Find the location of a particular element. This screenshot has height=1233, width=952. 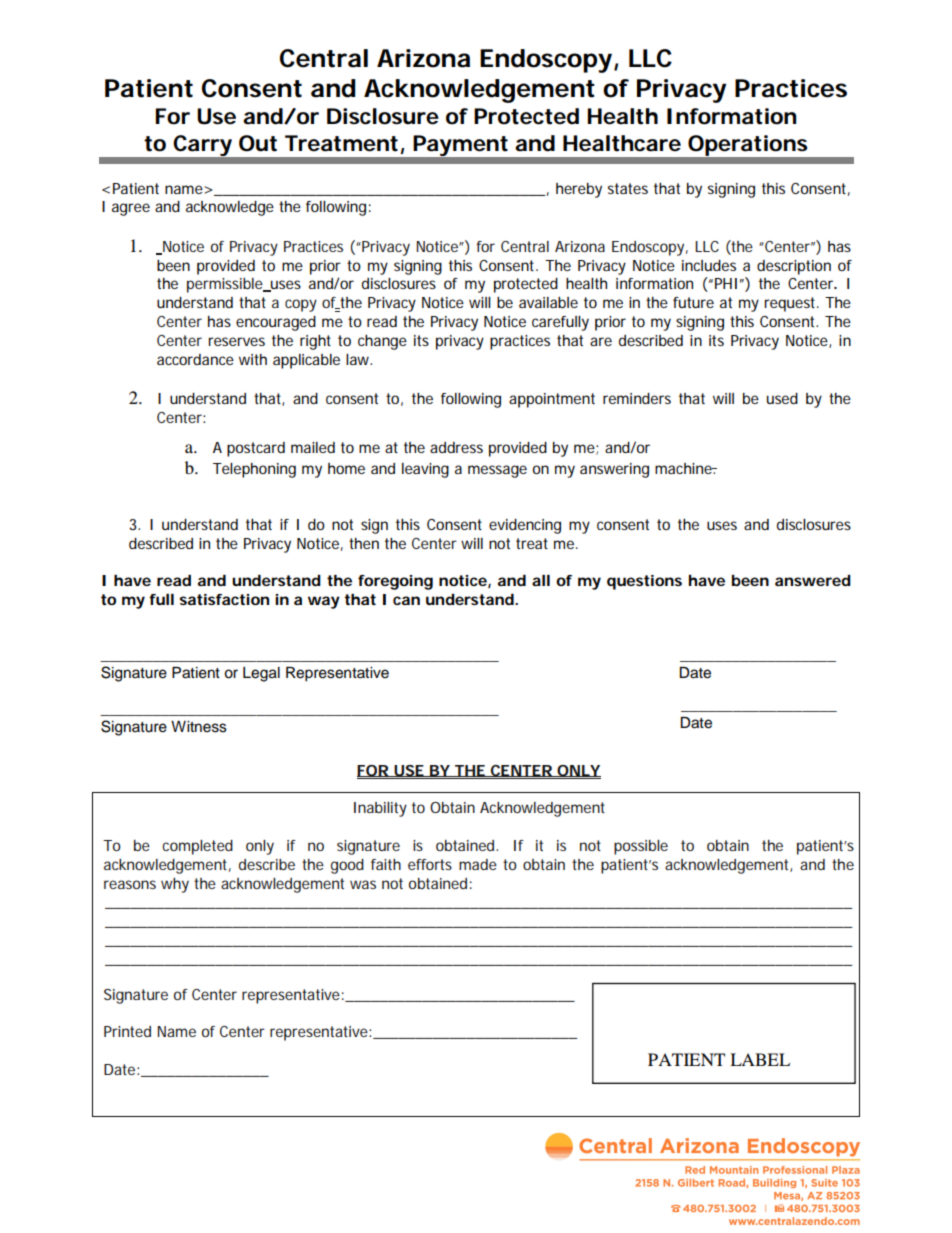

satisfaction is located at coordinates (224, 599).
